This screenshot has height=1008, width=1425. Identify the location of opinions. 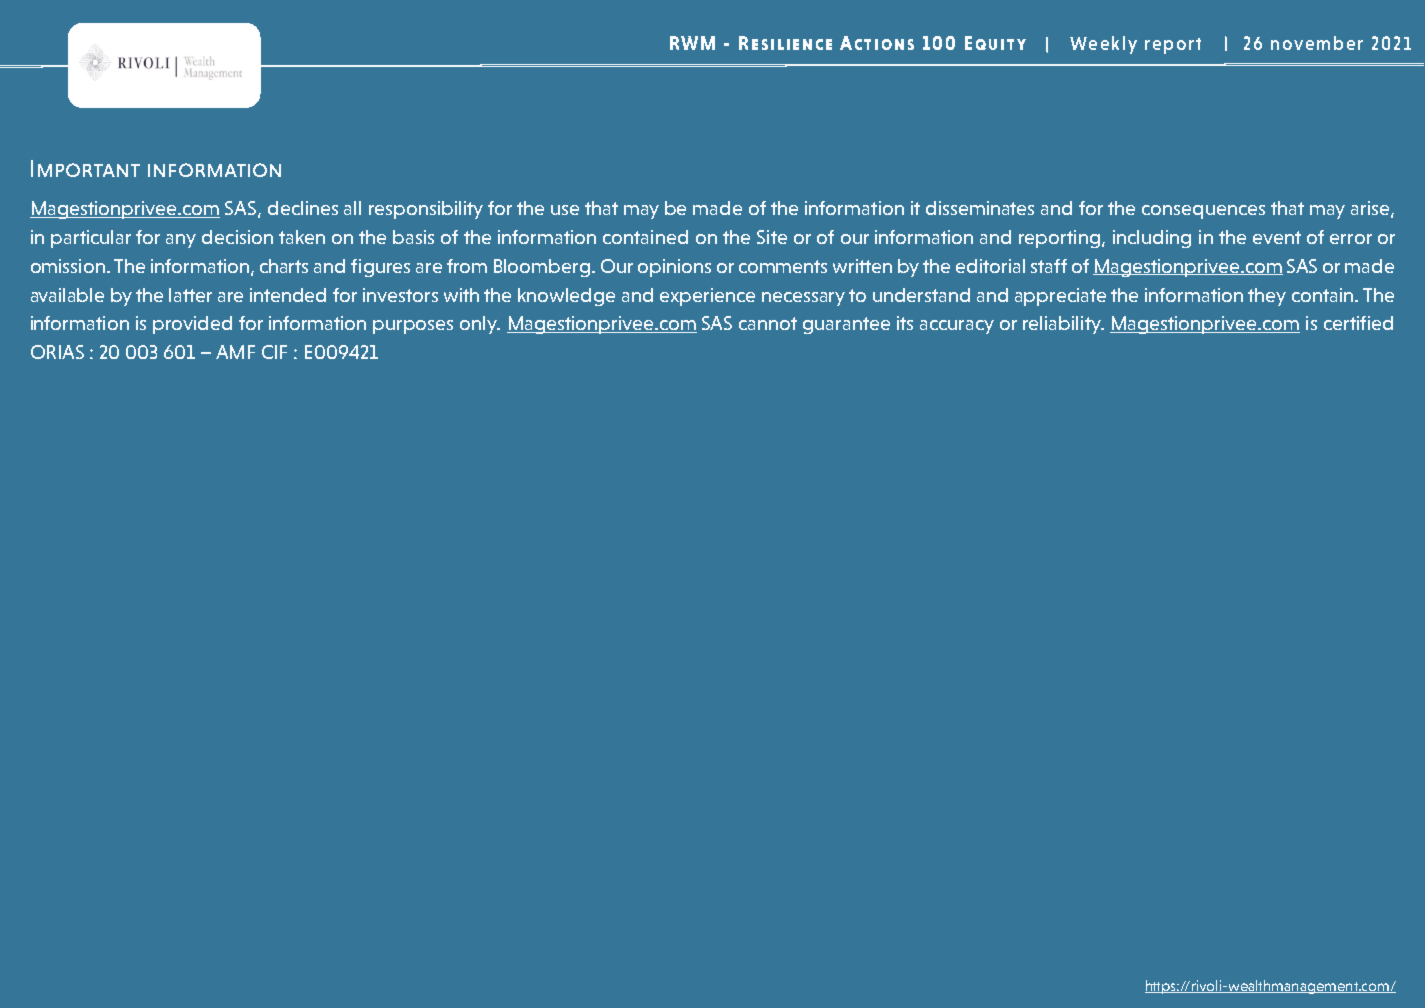
(674, 268).
